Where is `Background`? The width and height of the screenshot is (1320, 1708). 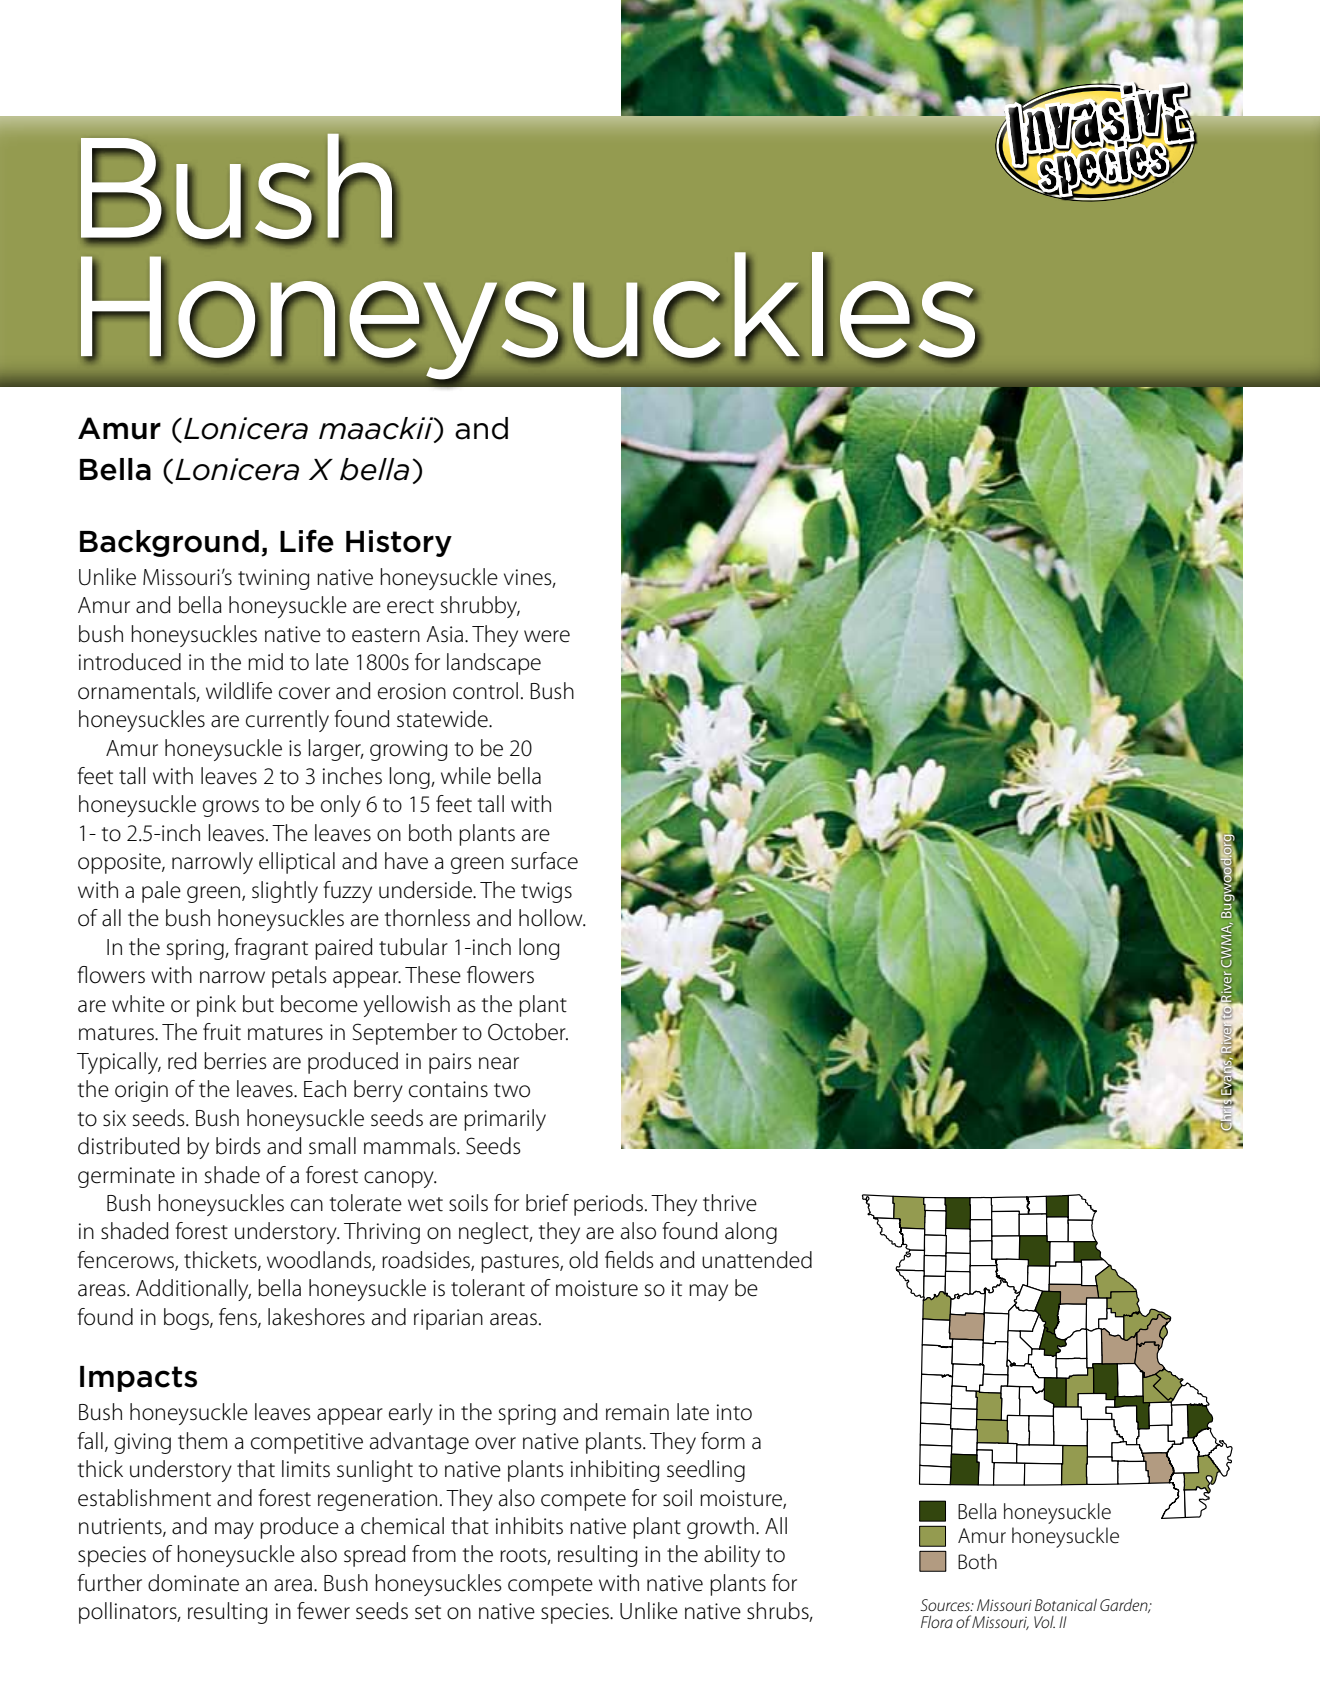
Background is located at coordinates (169, 543).
